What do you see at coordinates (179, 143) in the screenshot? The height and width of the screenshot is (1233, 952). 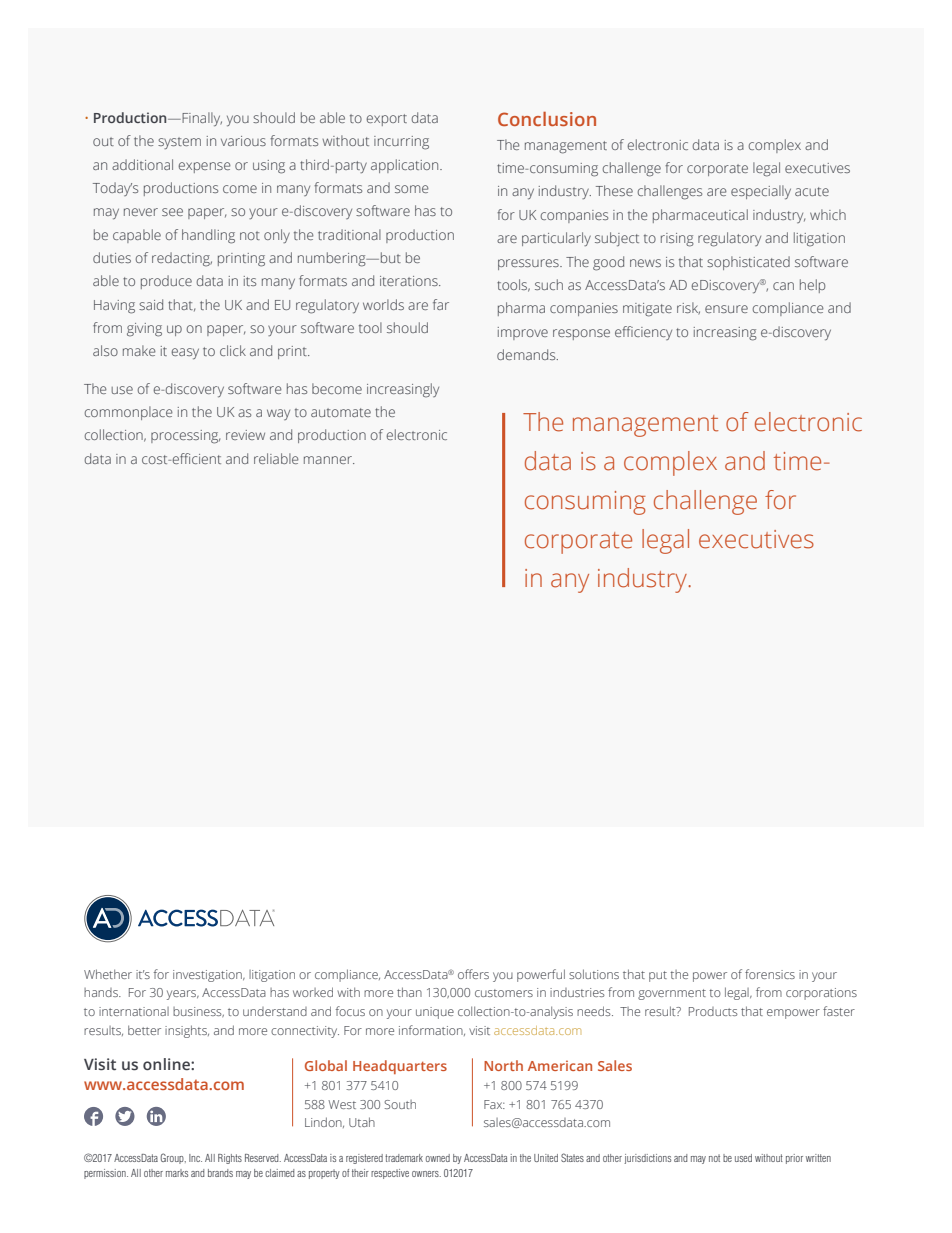 I see `system` at bounding box center [179, 143].
